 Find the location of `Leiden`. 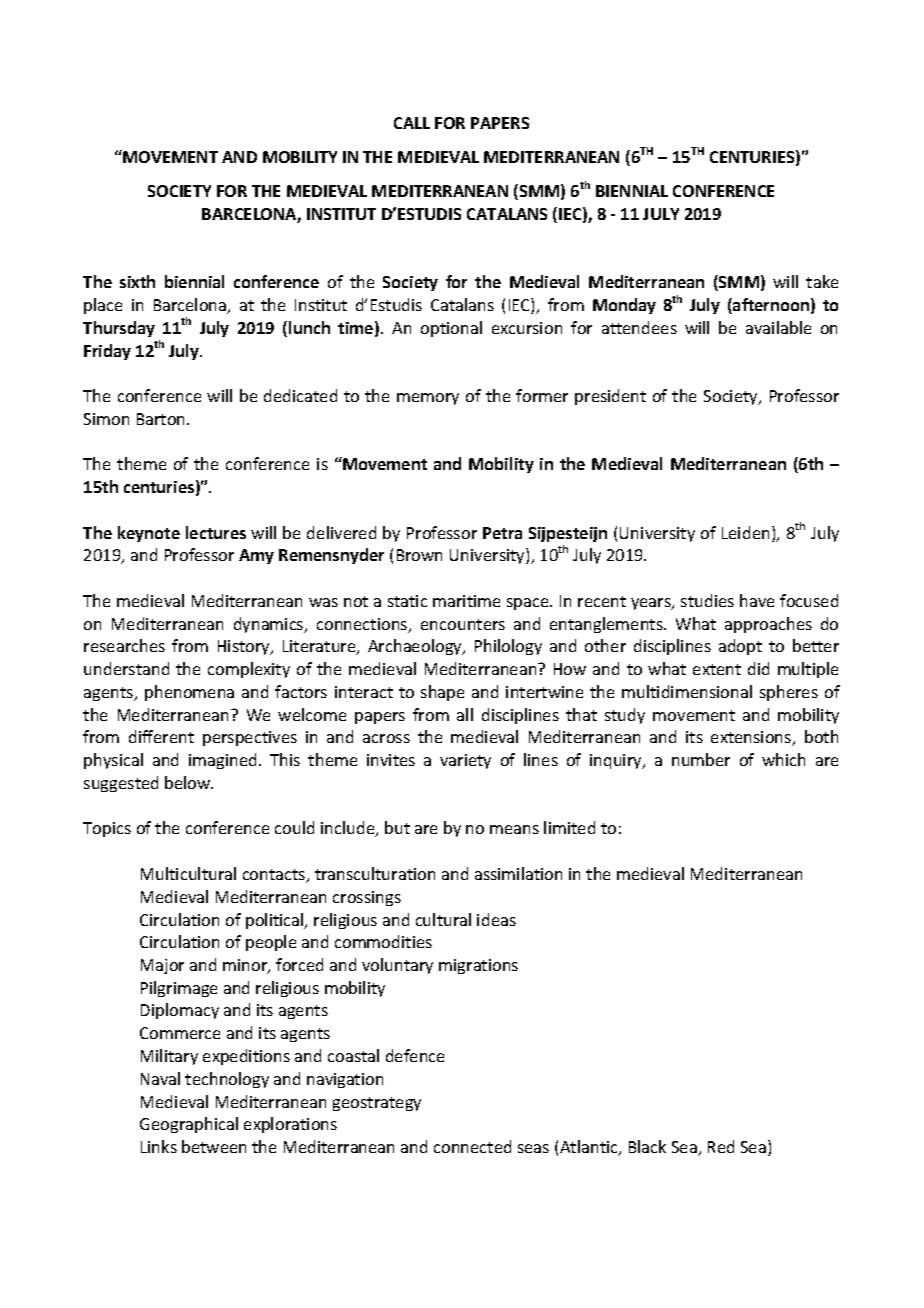

Leiden is located at coordinates (745, 532).
